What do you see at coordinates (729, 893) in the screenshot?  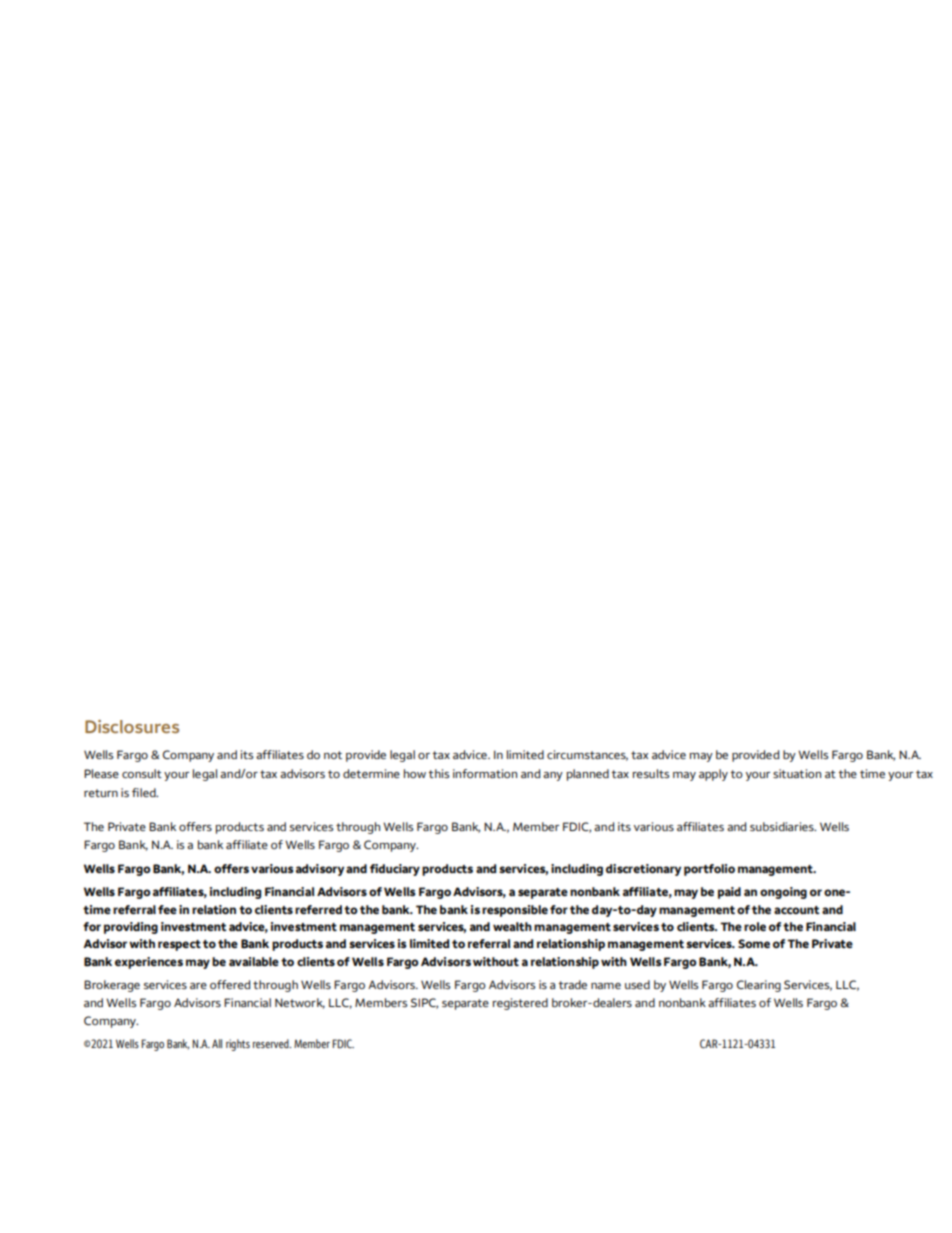 I see `paid` at bounding box center [729, 893].
